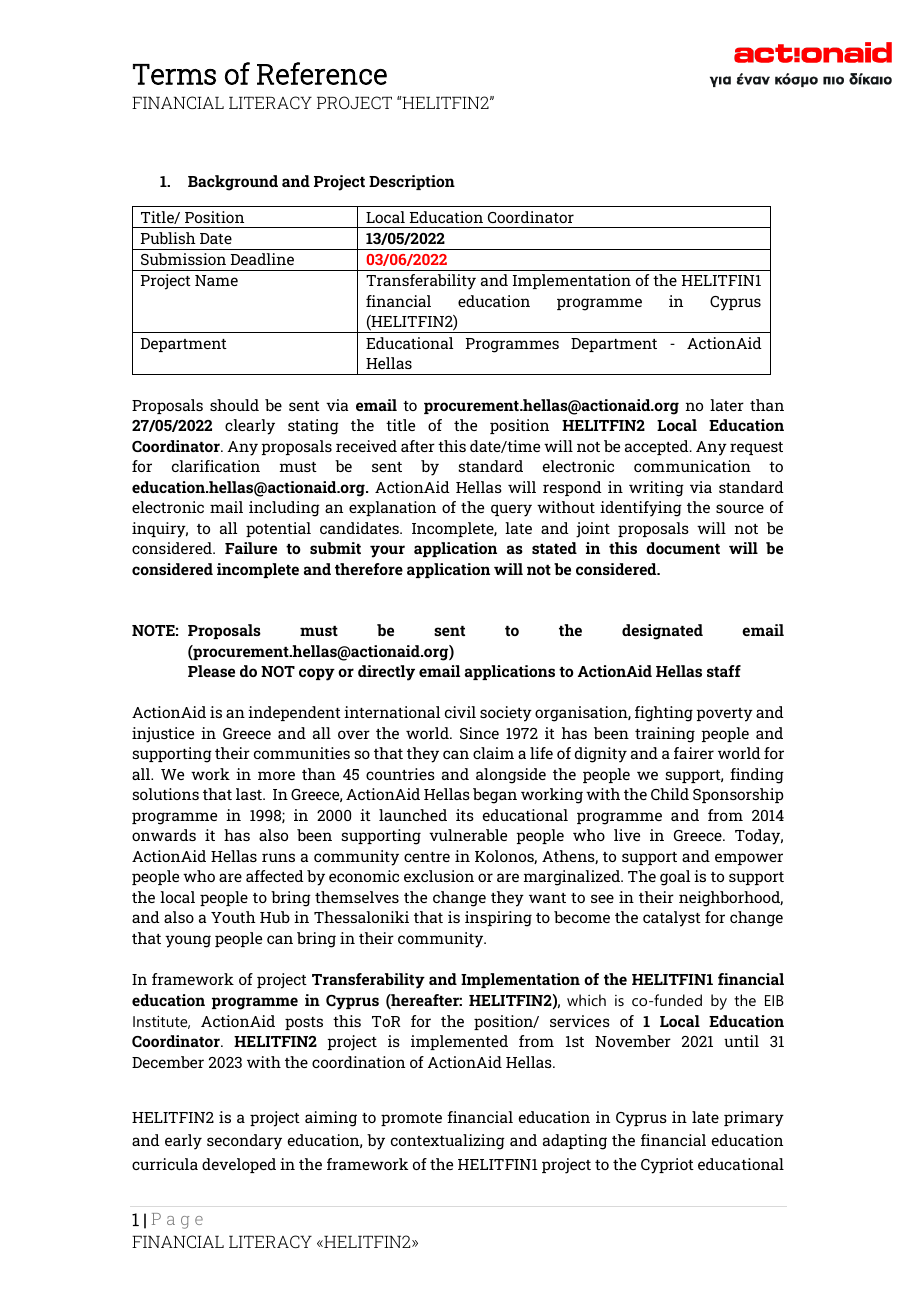  What do you see at coordinates (658, 447) in the screenshot?
I see `accepted` at bounding box center [658, 447].
